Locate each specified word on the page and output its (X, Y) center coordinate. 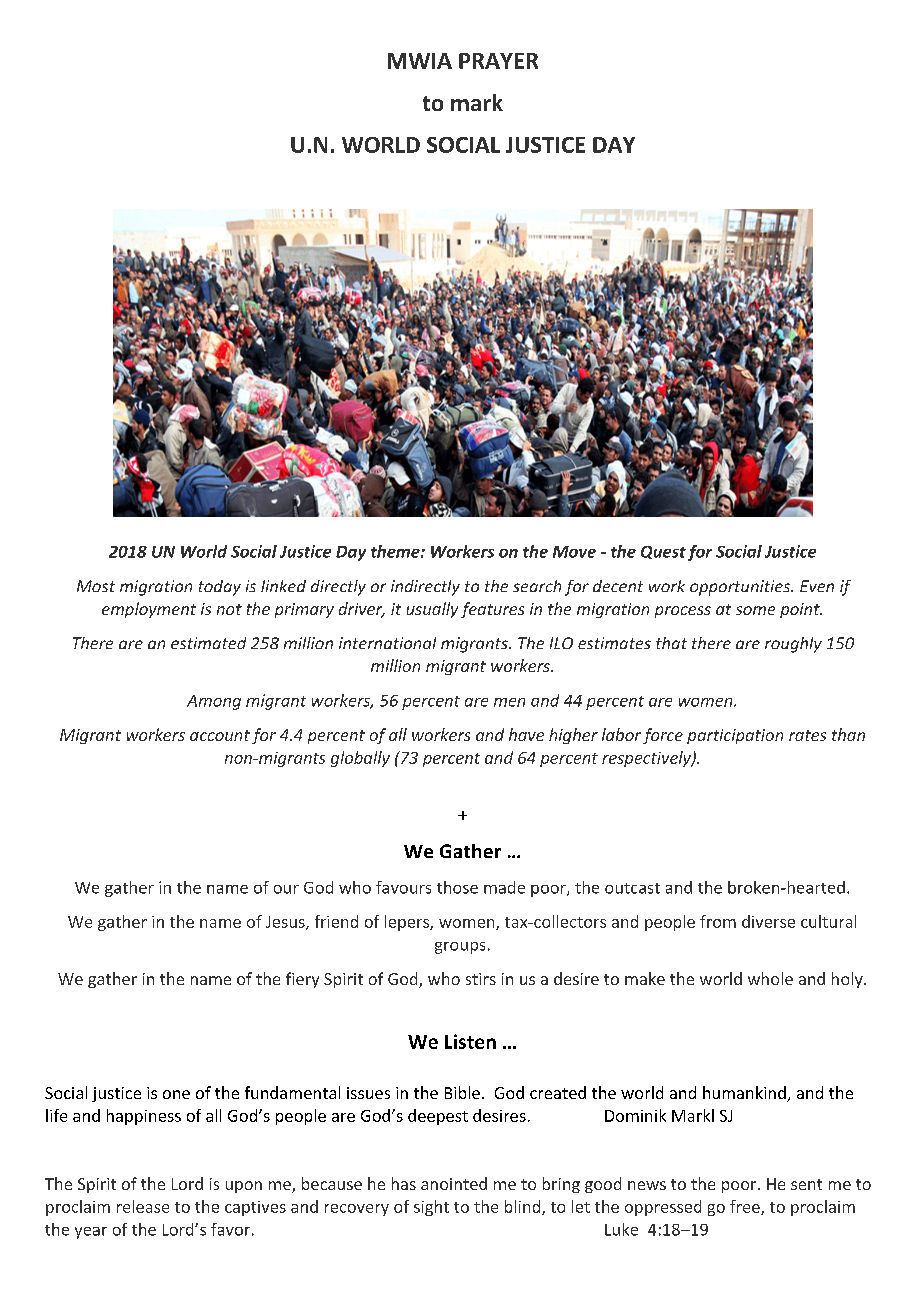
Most (96, 586)
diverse (768, 921)
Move (574, 552)
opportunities (741, 588)
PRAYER (498, 61)
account (220, 735)
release (143, 1206)
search (537, 586)
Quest (663, 552)
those (457, 887)
